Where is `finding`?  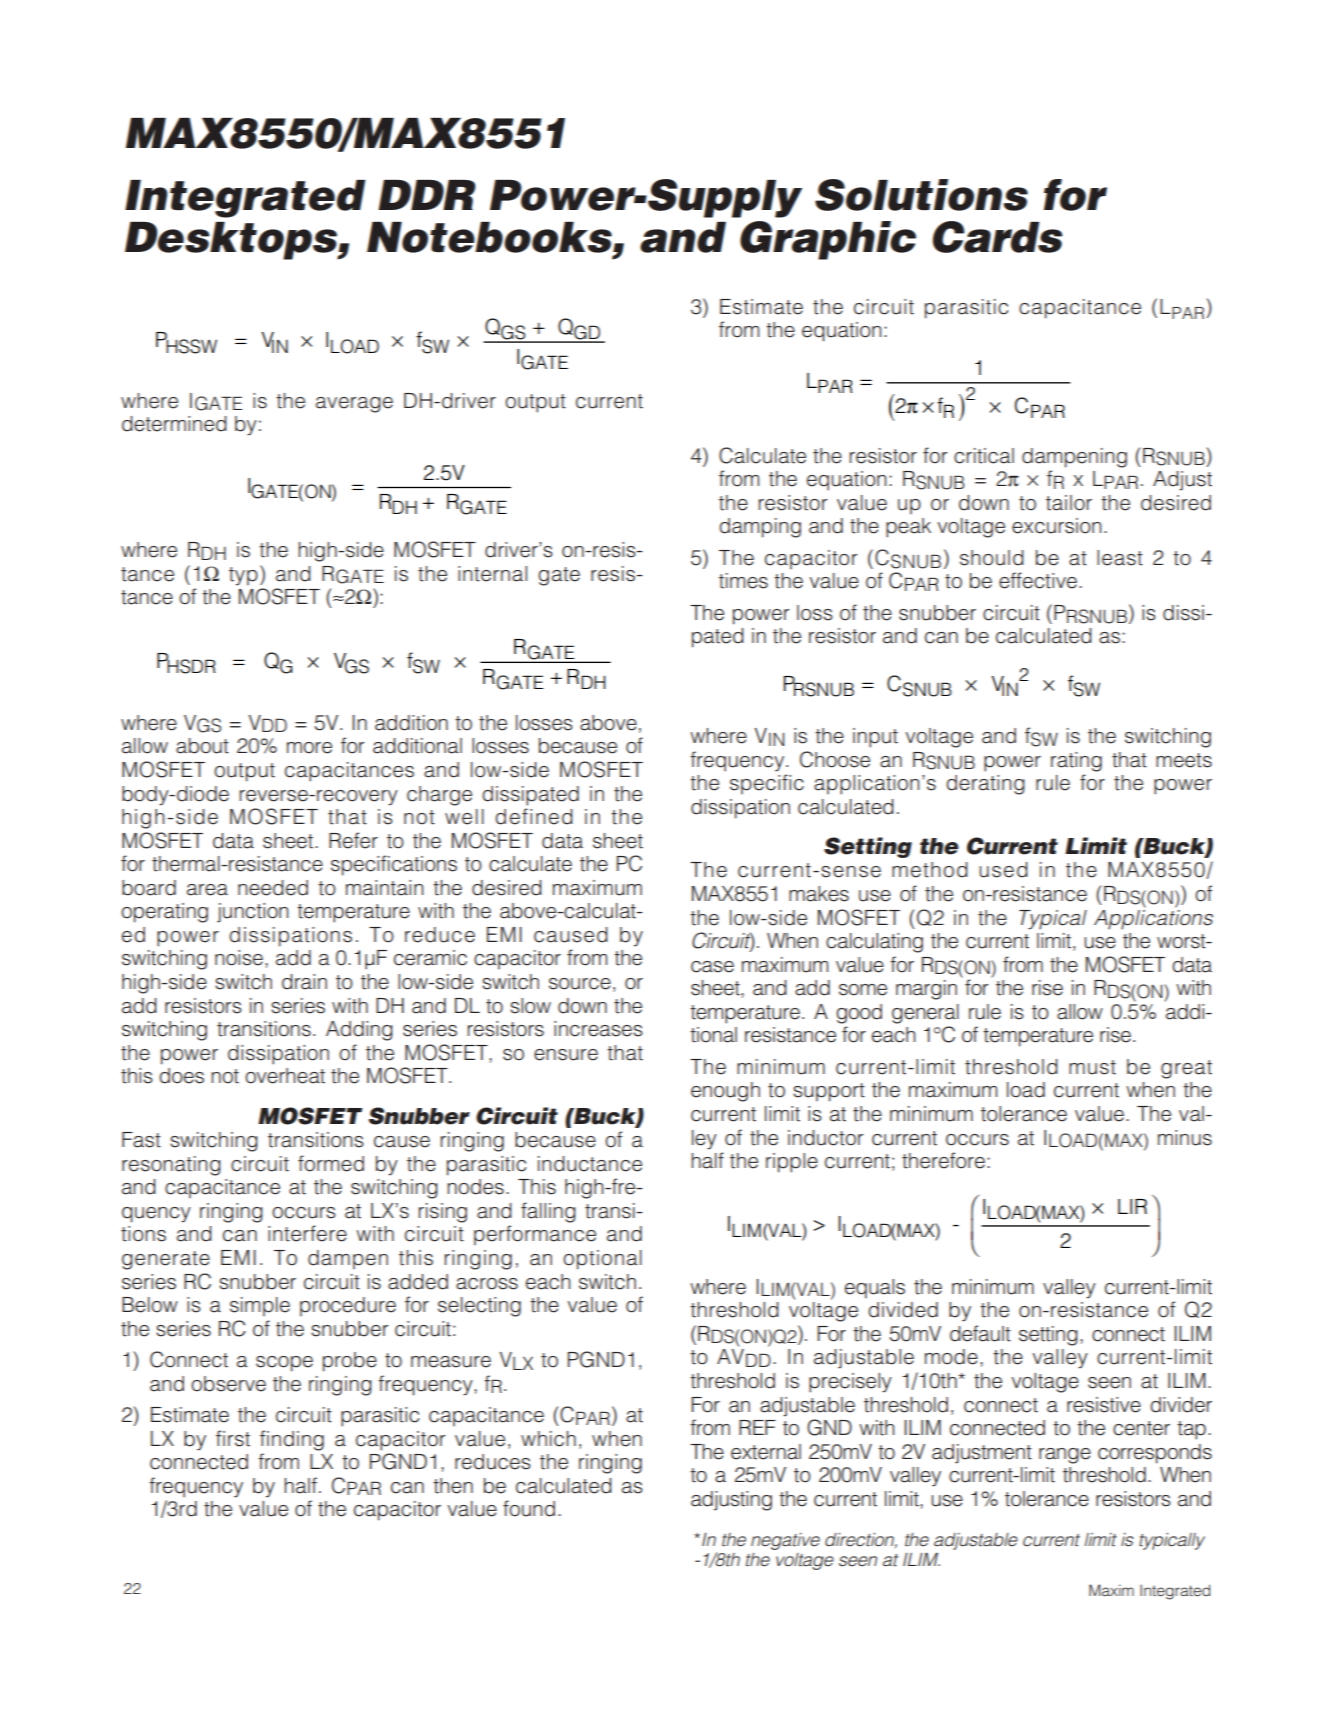
finding is located at coordinates (292, 1440).
